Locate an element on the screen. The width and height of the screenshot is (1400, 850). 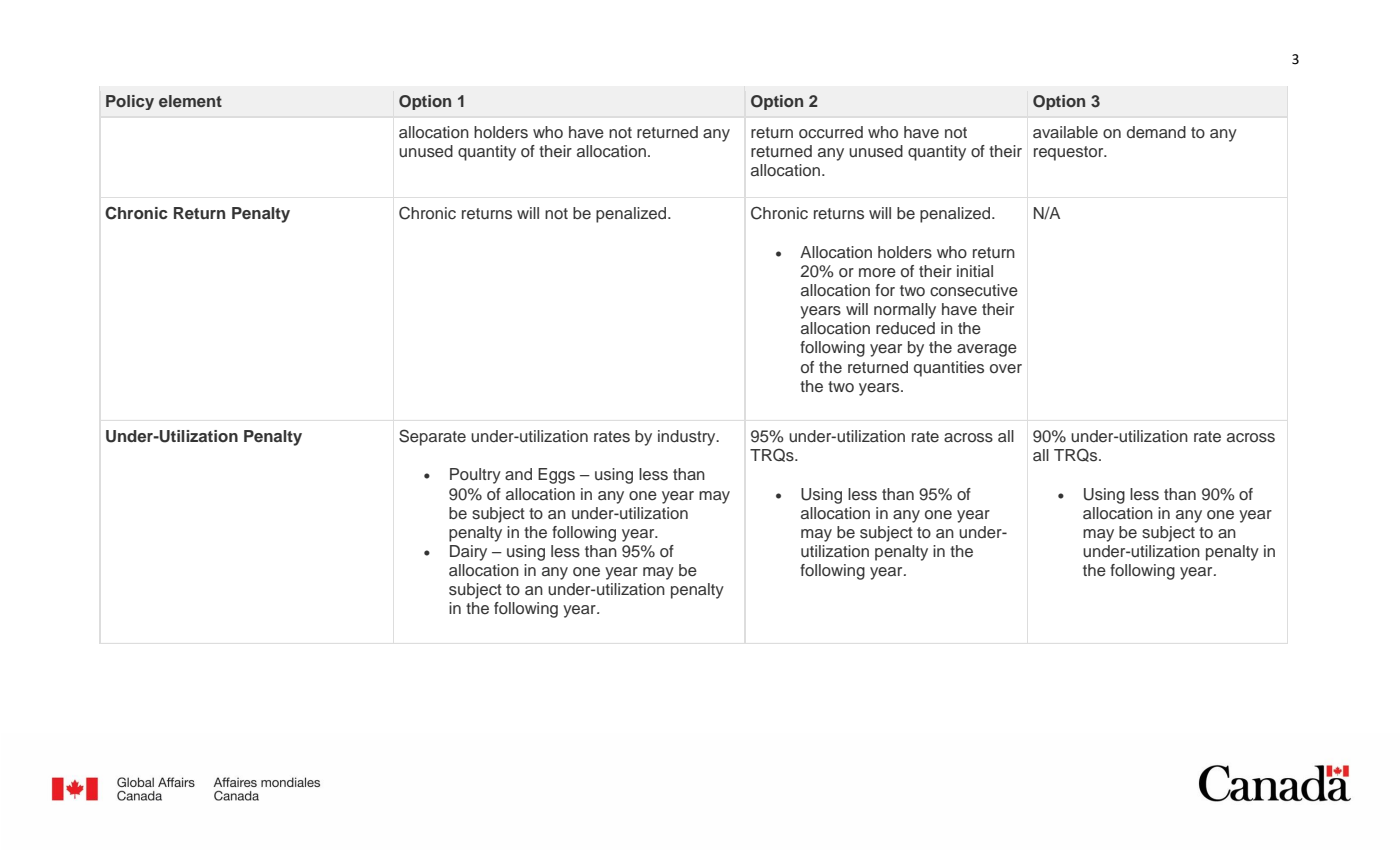
reduced is located at coordinates (905, 328).
